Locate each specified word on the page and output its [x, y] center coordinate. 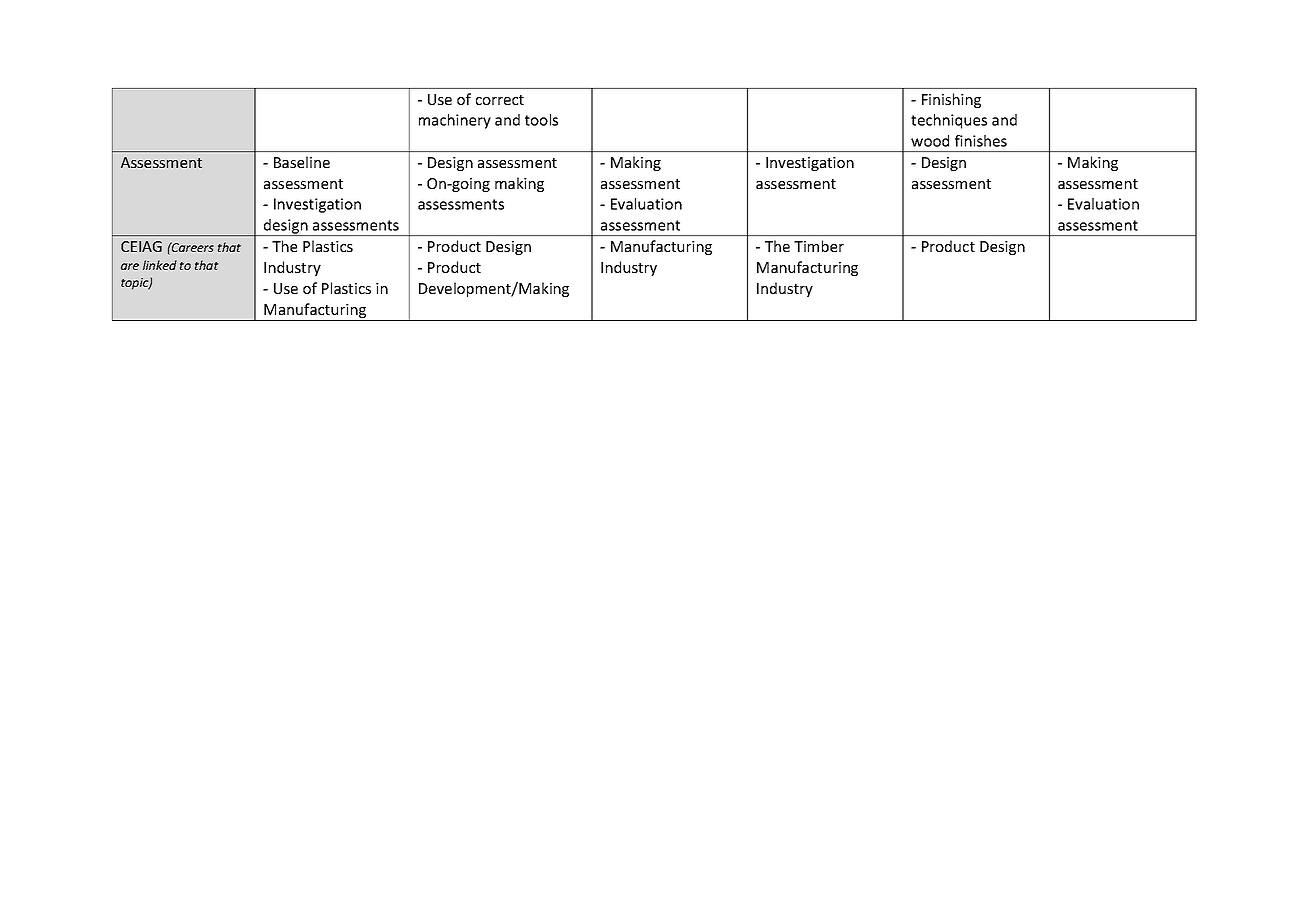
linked [160, 265]
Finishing [951, 100]
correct [500, 100]
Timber [819, 246]
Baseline [302, 162]
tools [541, 120]
